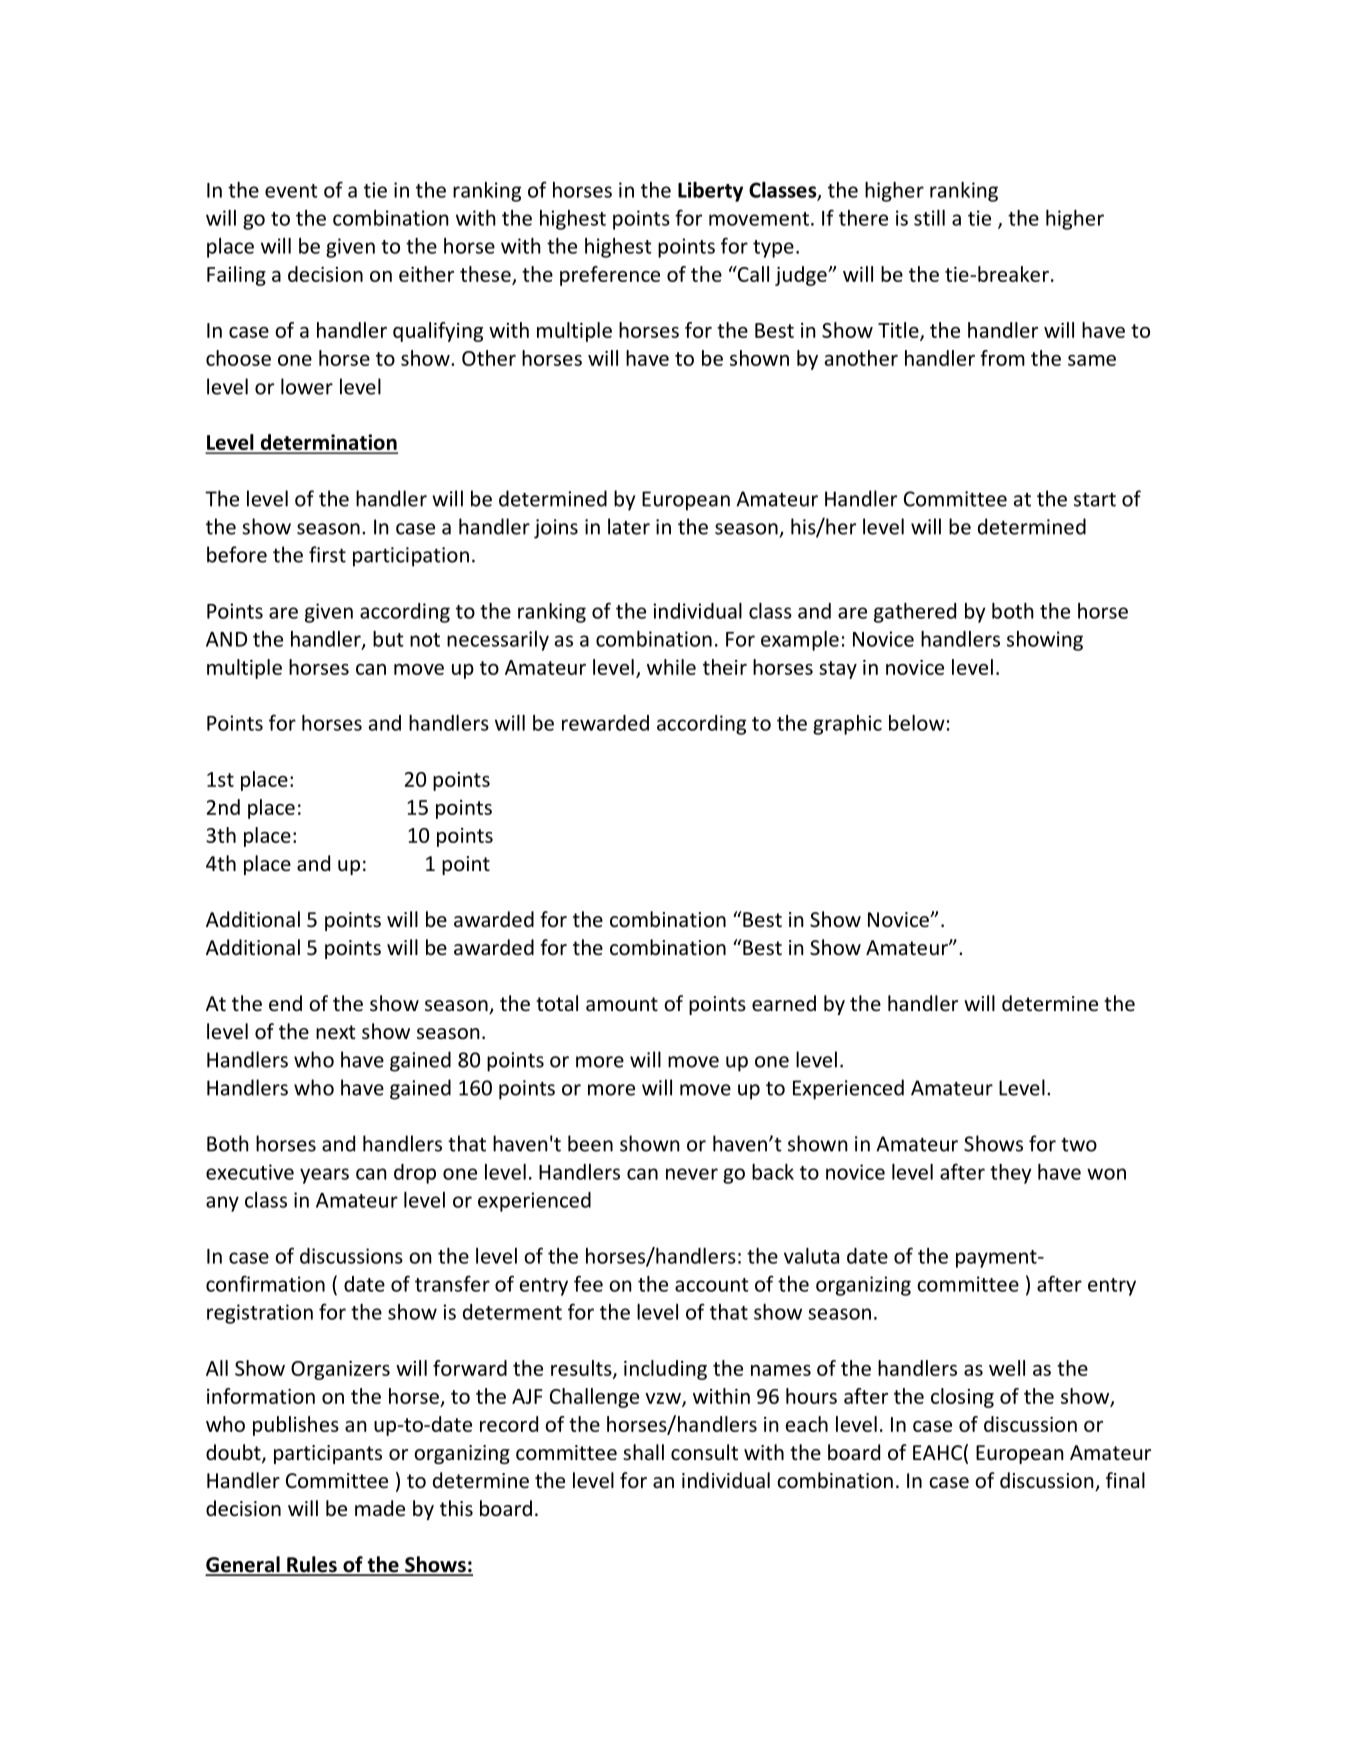 This screenshot has width=1360, height=1760. Describe the element at coordinates (704, 1452) in the screenshot. I see `consult` at that location.
